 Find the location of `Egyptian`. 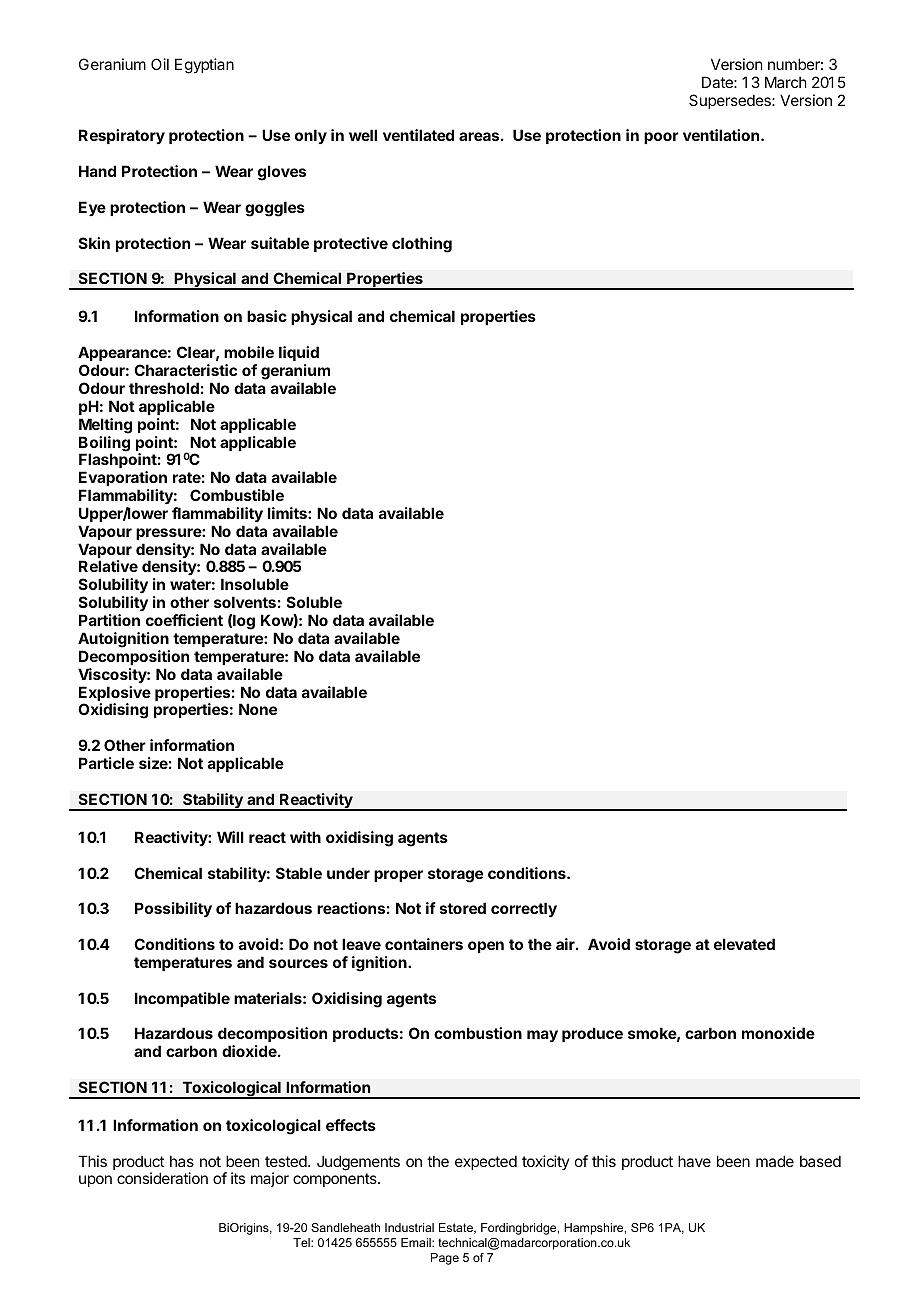

Egyptian is located at coordinates (204, 66).
